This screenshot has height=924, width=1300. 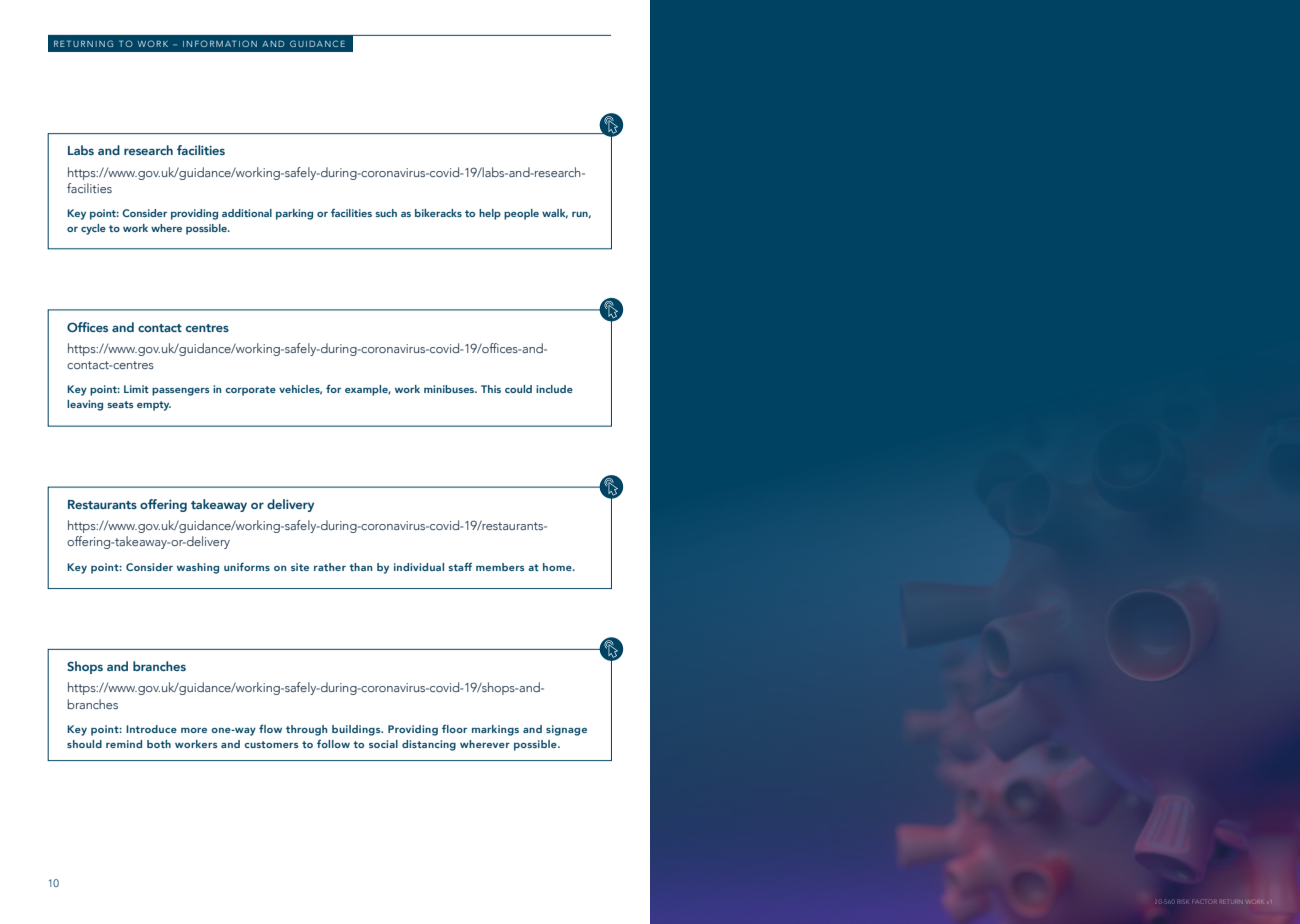 What do you see at coordinates (500, 567) in the screenshot?
I see `members` at bounding box center [500, 567].
